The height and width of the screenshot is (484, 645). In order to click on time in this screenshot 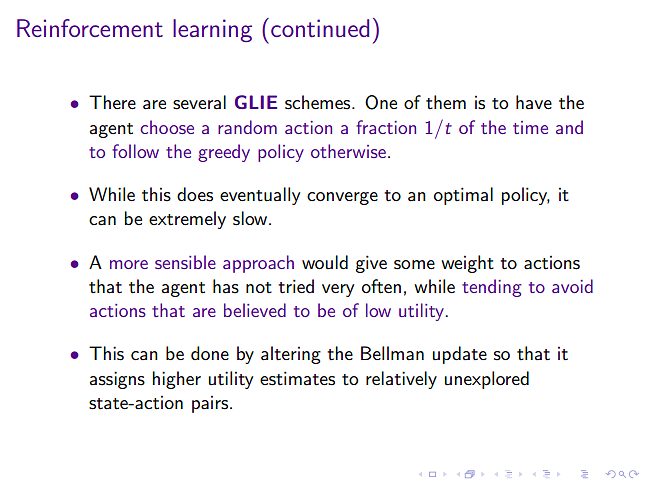, I will do `click(530, 127)`.
